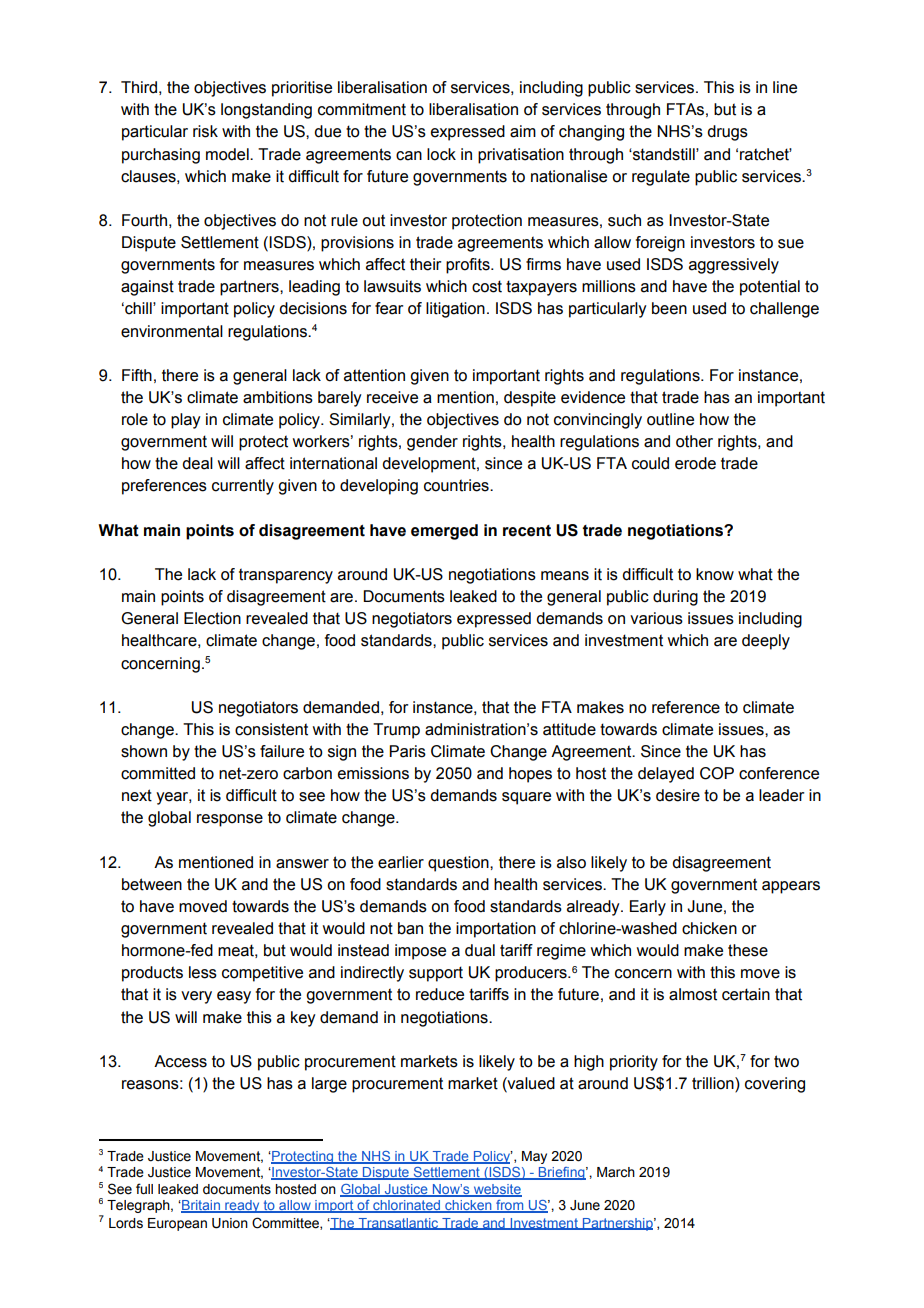 Image resolution: width=924 pixels, height=1308 pixels. I want to click on deeply, so click(766, 642).
